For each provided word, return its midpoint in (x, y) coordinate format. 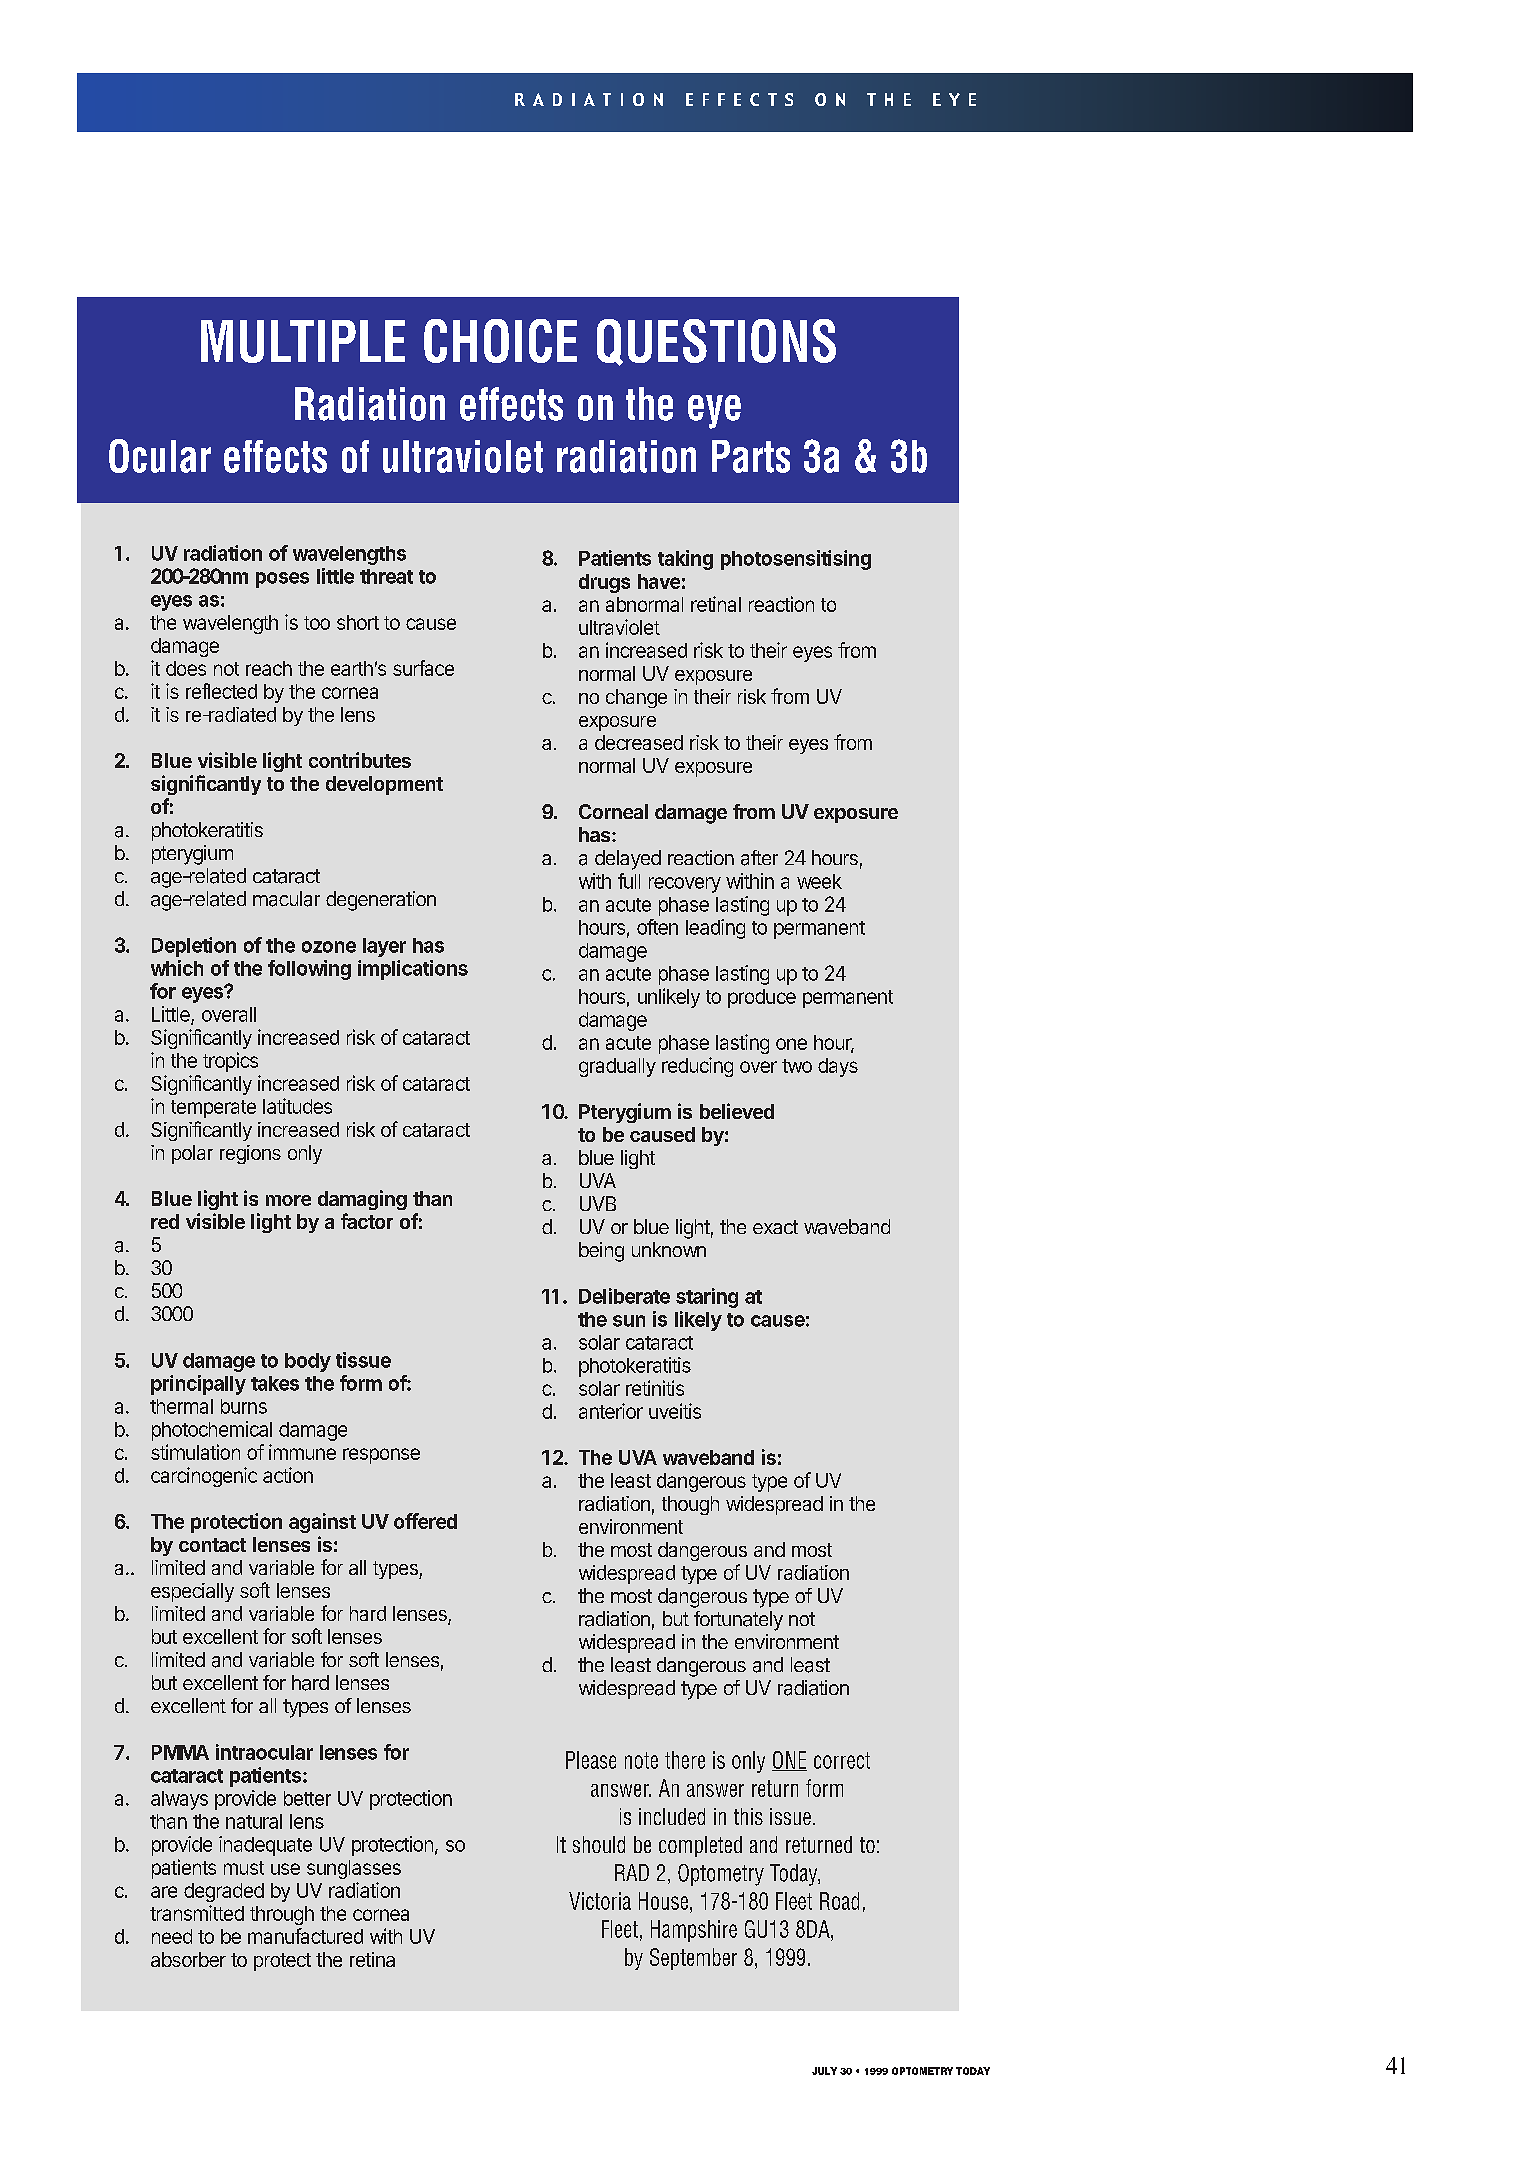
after (759, 858)
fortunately (738, 1621)
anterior (611, 1411)
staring (707, 1298)
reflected (221, 691)
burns (244, 1406)
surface (423, 668)
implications (413, 970)
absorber (188, 1959)
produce (762, 998)
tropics (230, 1062)
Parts (751, 456)
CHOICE (500, 341)
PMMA (180, 1752)
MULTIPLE (303, 341)
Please (591, 1760)
